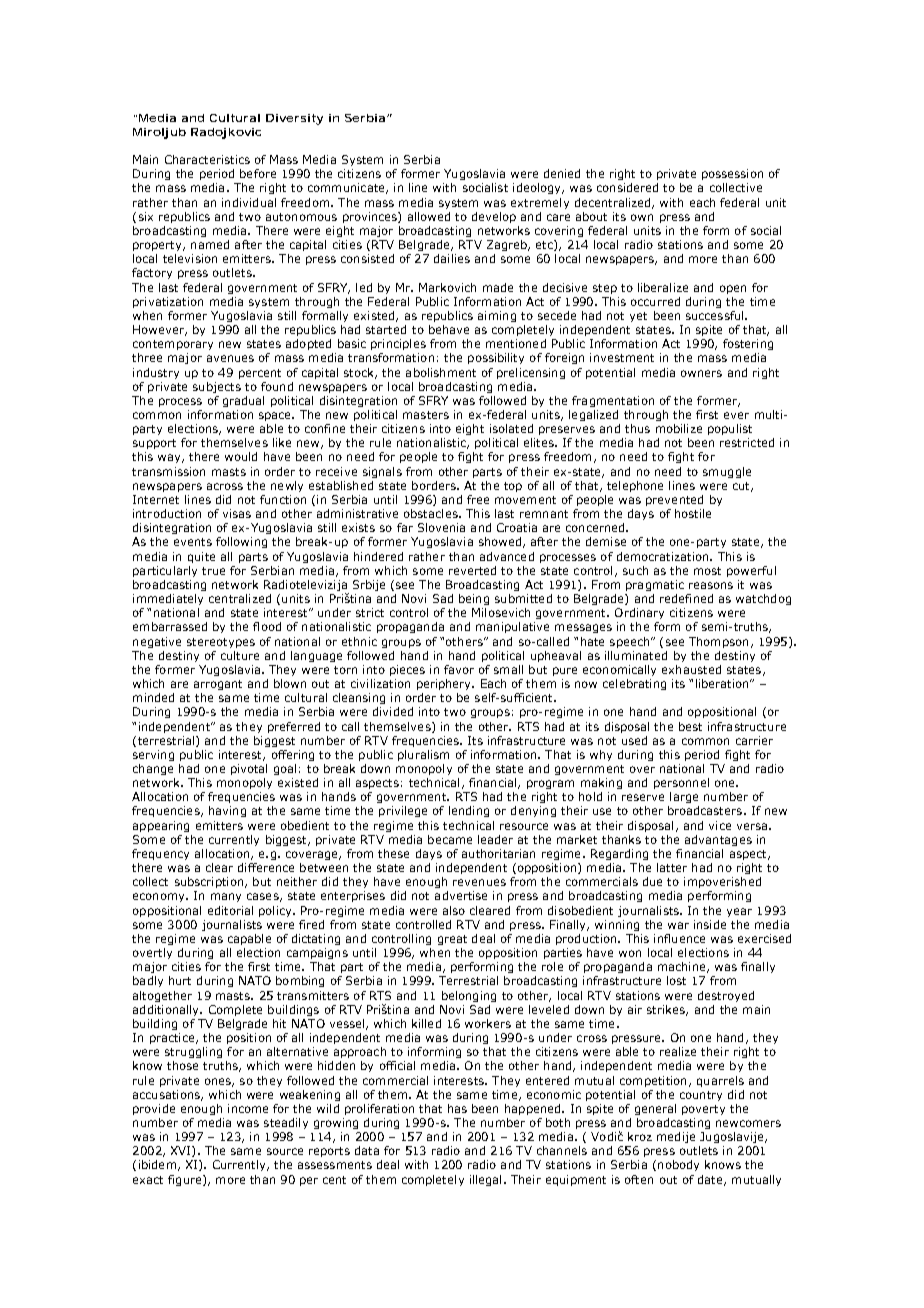  I want to click on allowed, so click(429, 216).
